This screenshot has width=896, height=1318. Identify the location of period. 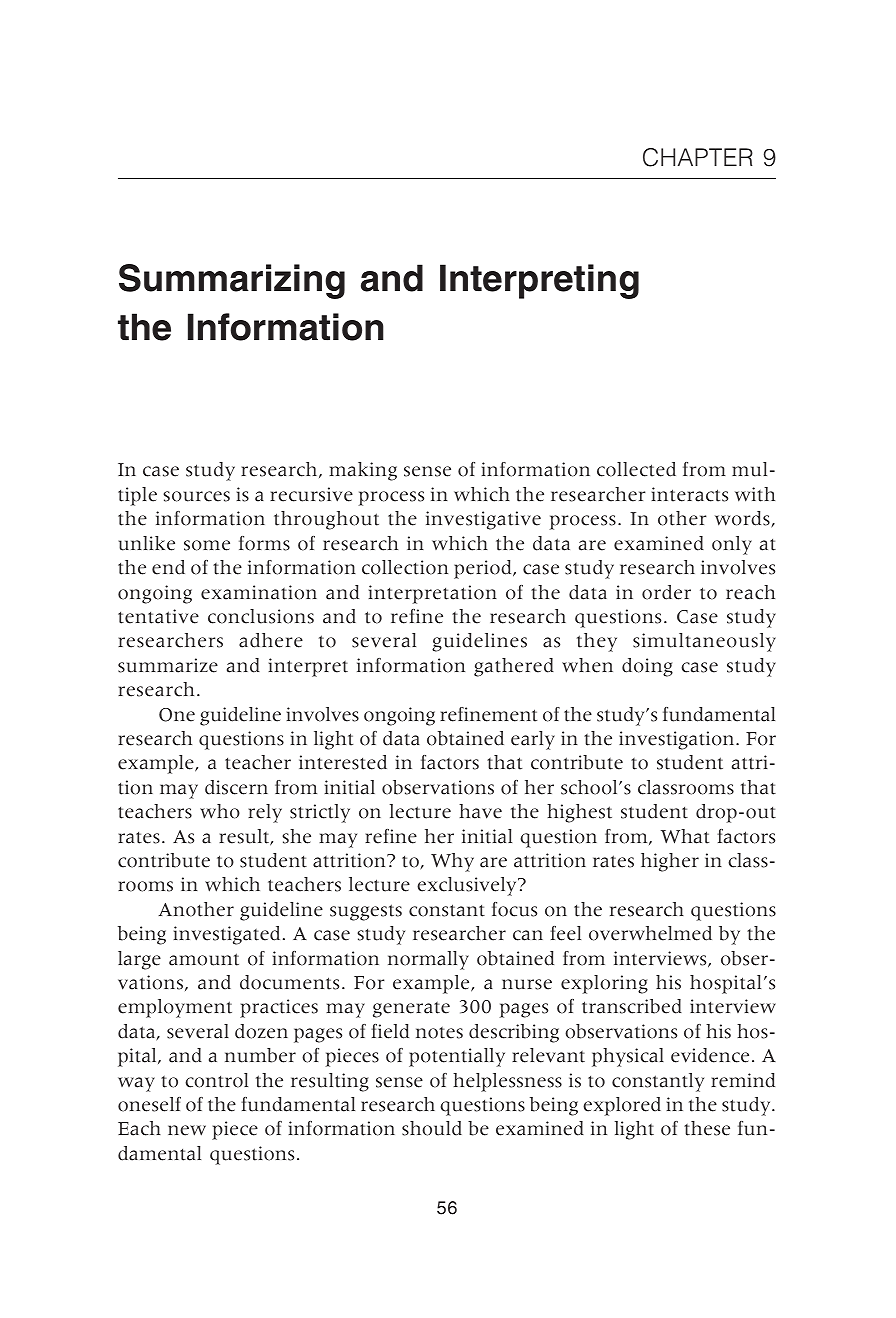
(484, 569).
